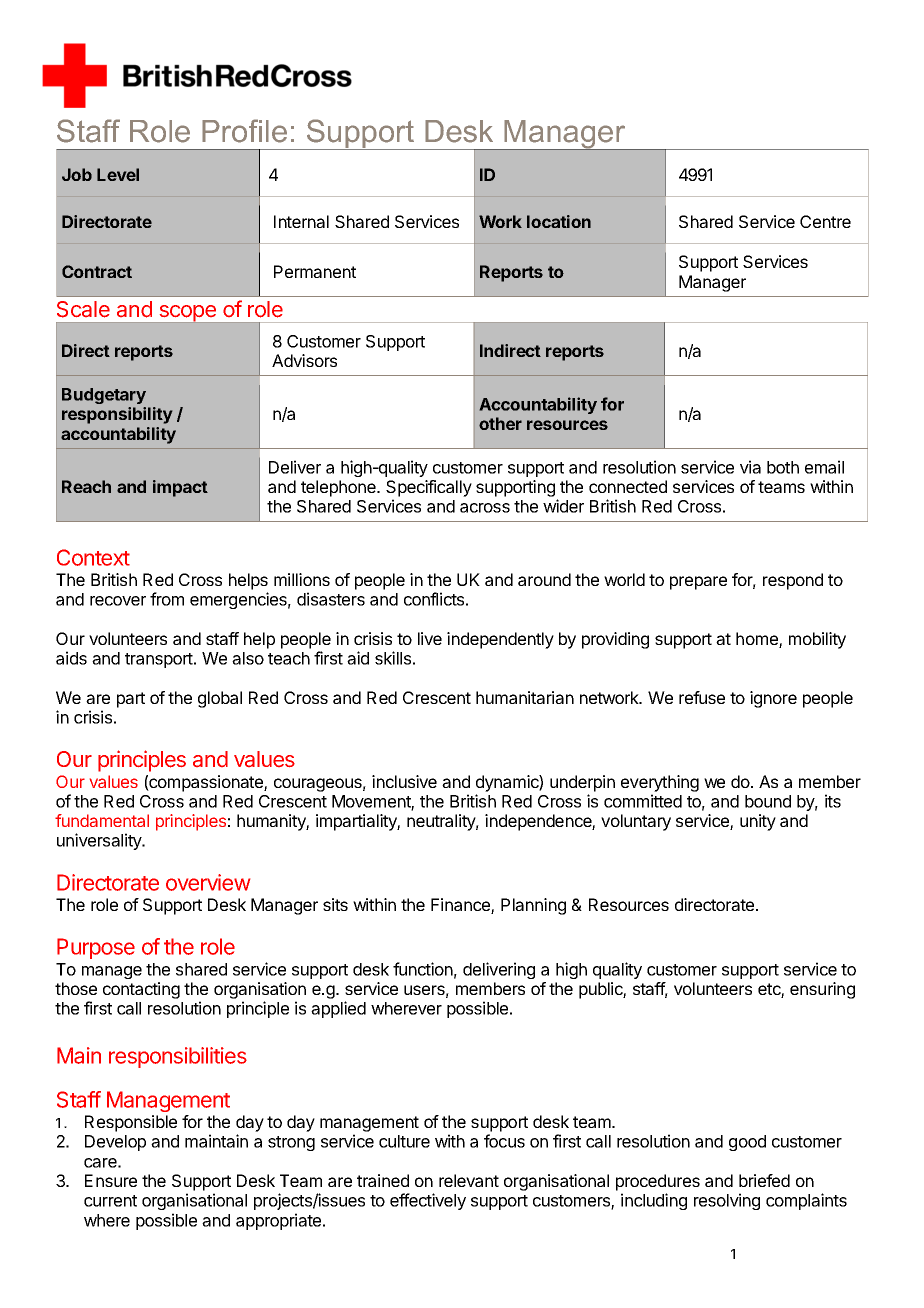 This screenshot has height=1308, width=924. I want to click on Level, so click(118, 174).
